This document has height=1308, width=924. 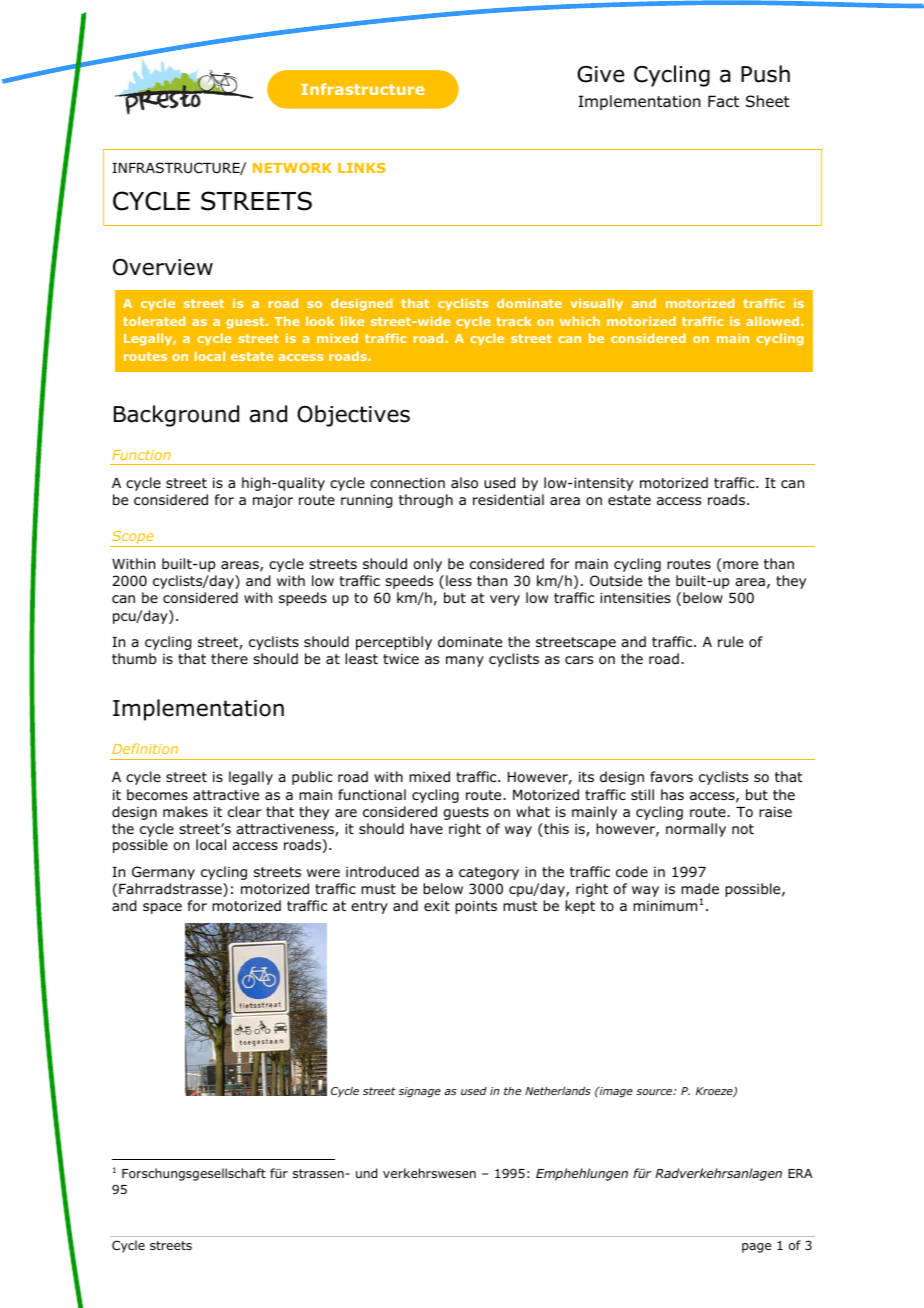 I want to click on NETWORK, so click(x=292, y=168).
